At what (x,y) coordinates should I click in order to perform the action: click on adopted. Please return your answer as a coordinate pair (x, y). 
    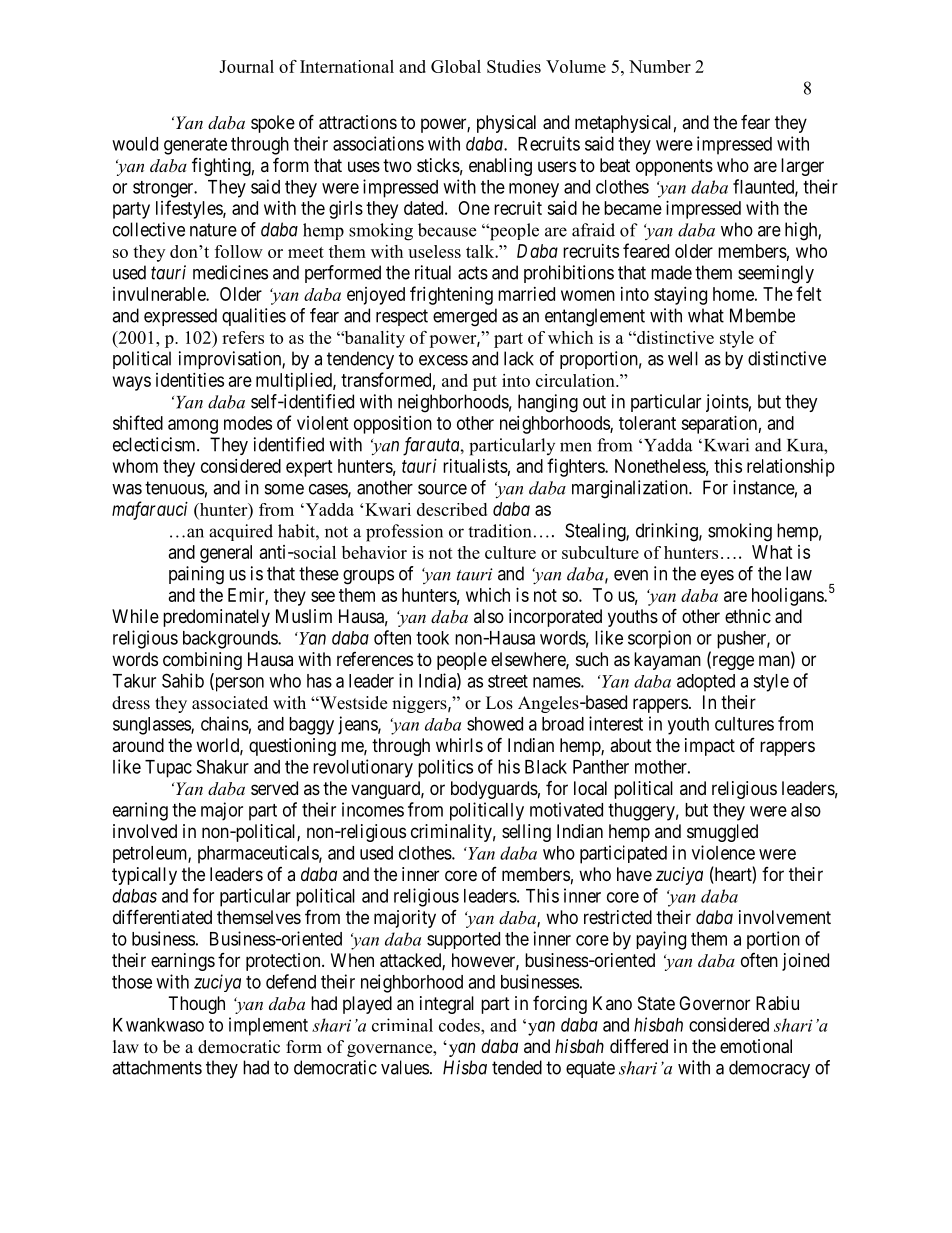
    Looking at the image, I should click on (706, 683).
